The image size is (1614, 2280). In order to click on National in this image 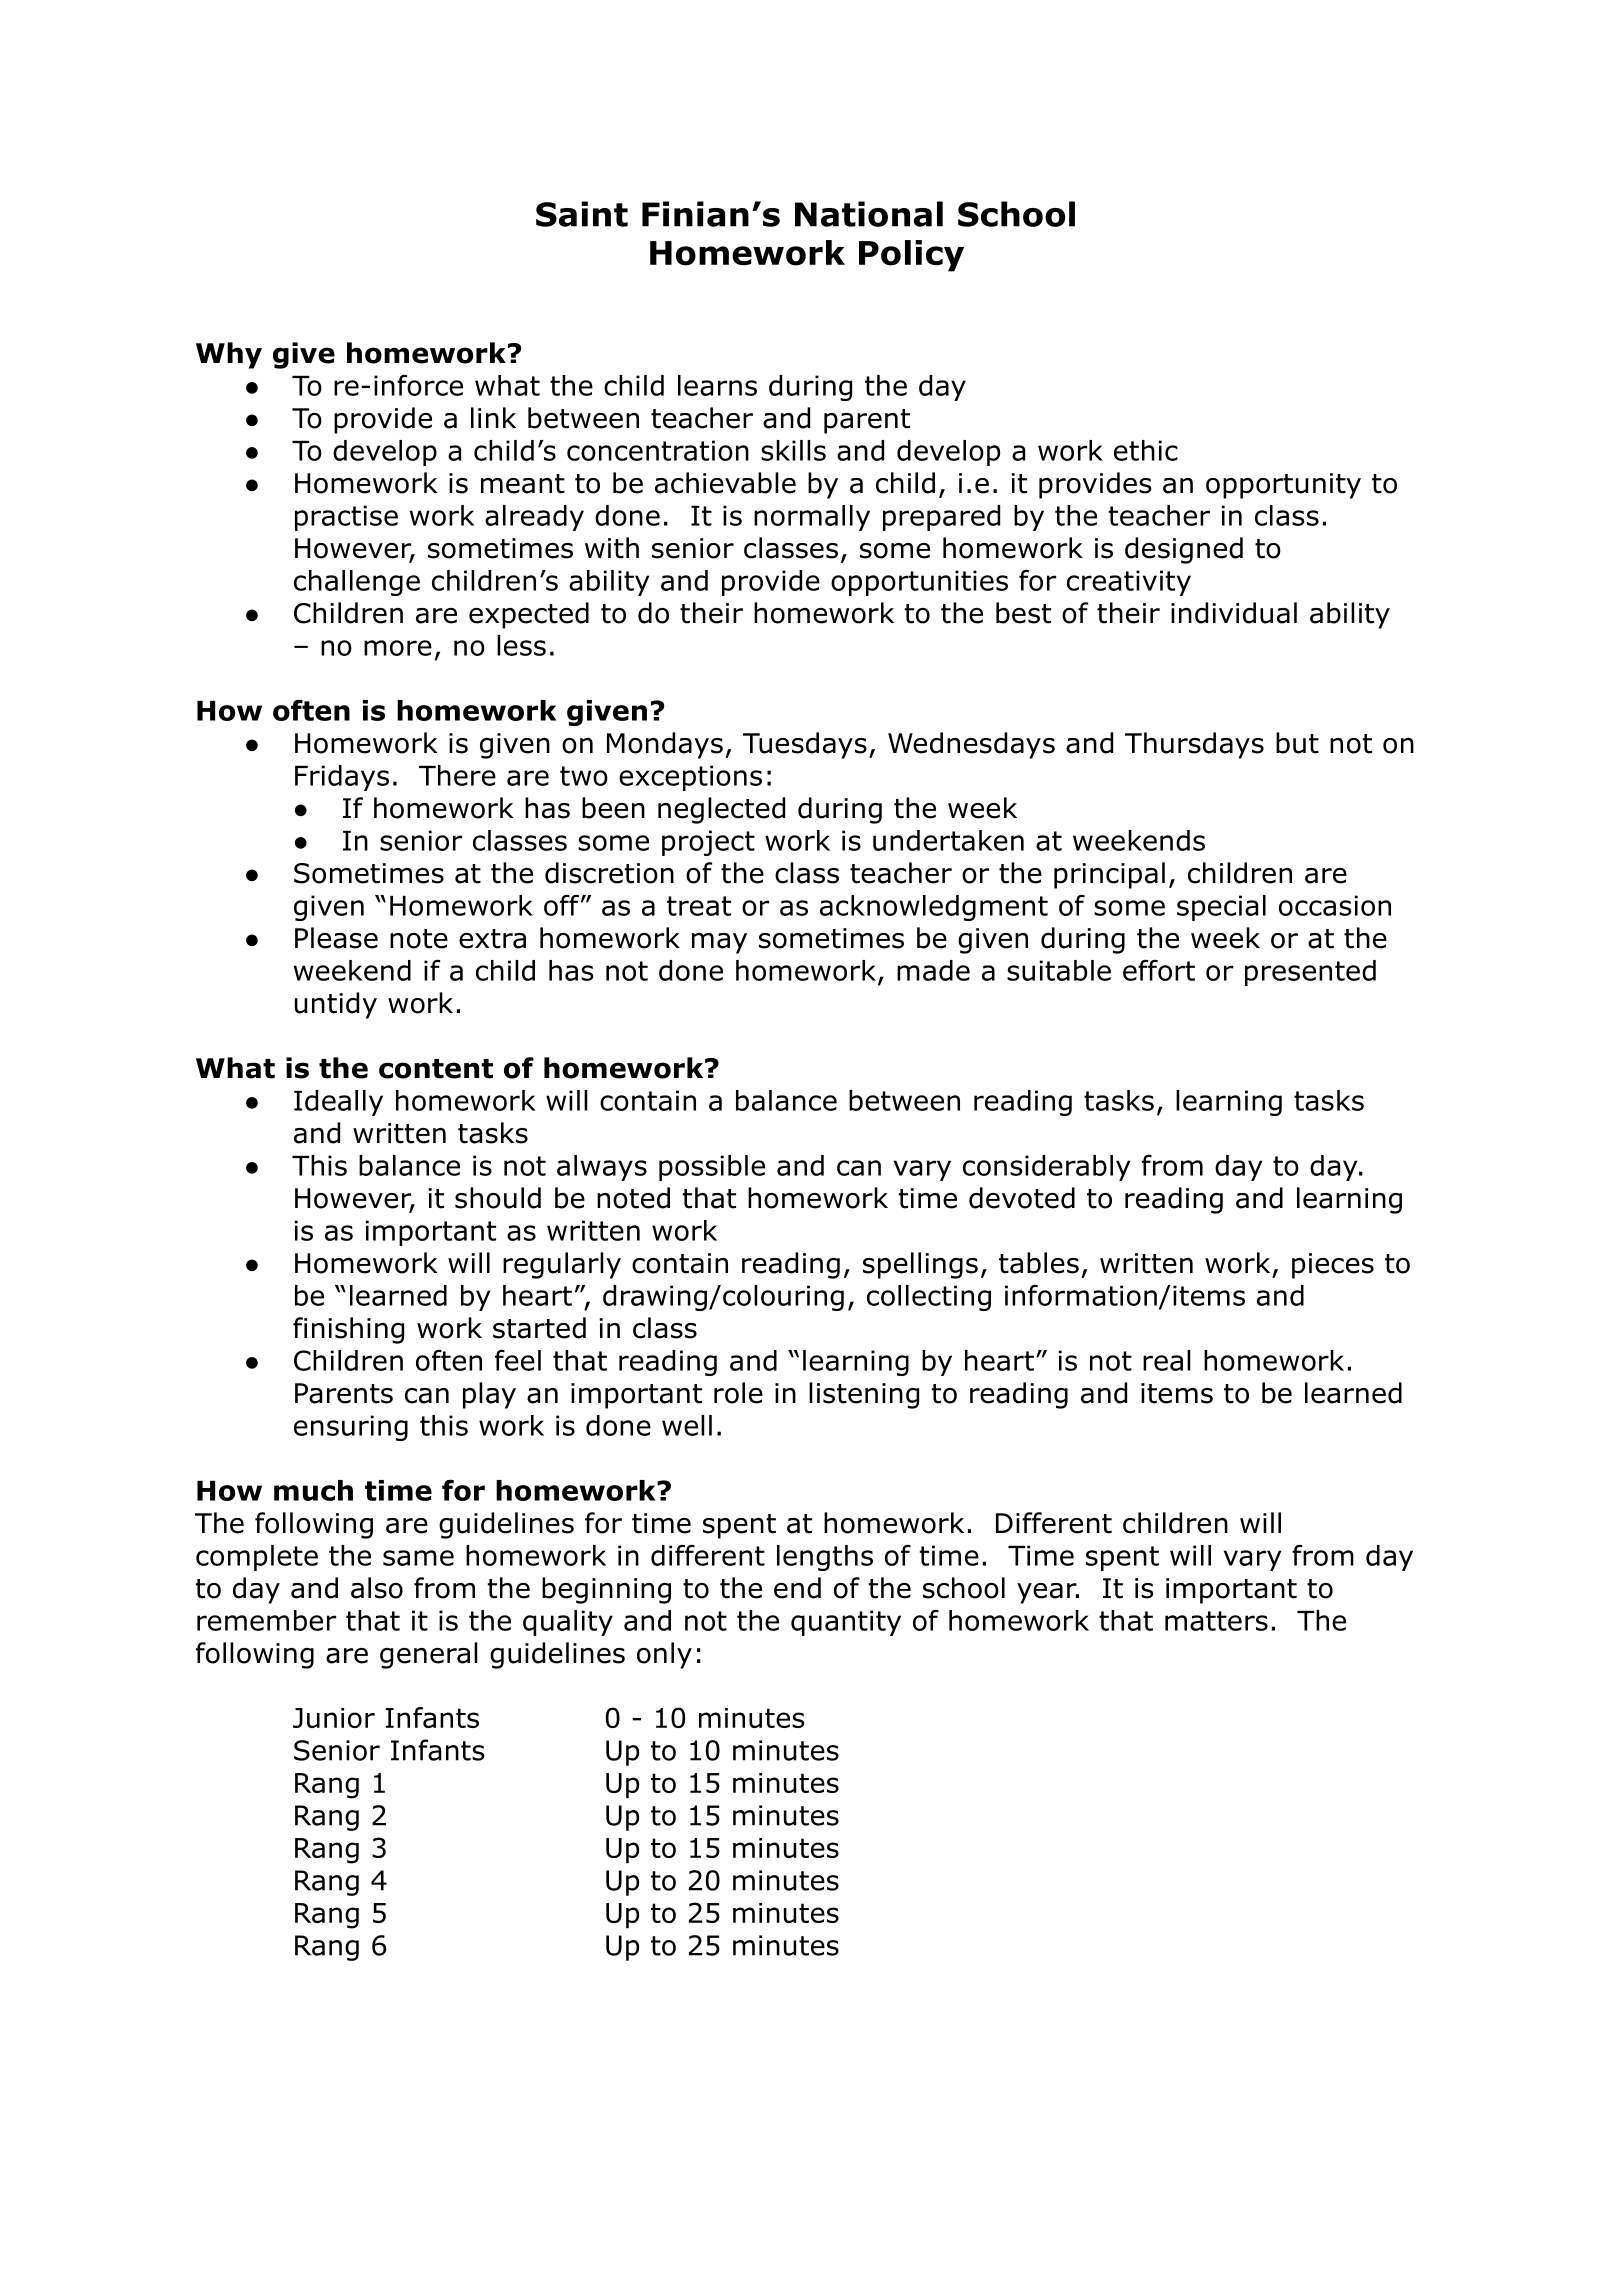, I will do `click(869, 214)`.
